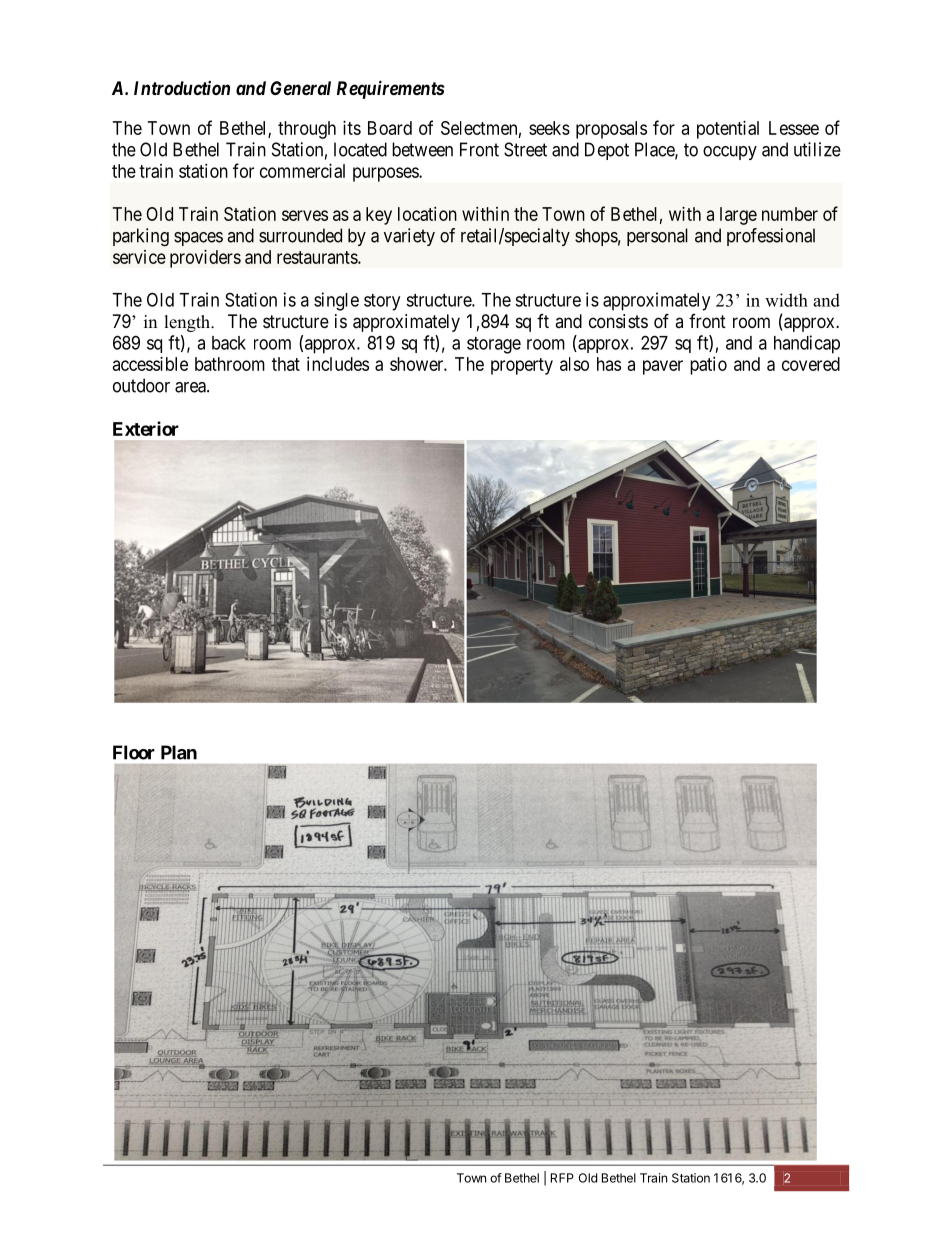 The width and height of the page is (952, 1233). Describe the element at coordinates (494, 345) in the page. I see `storage` at that location.
